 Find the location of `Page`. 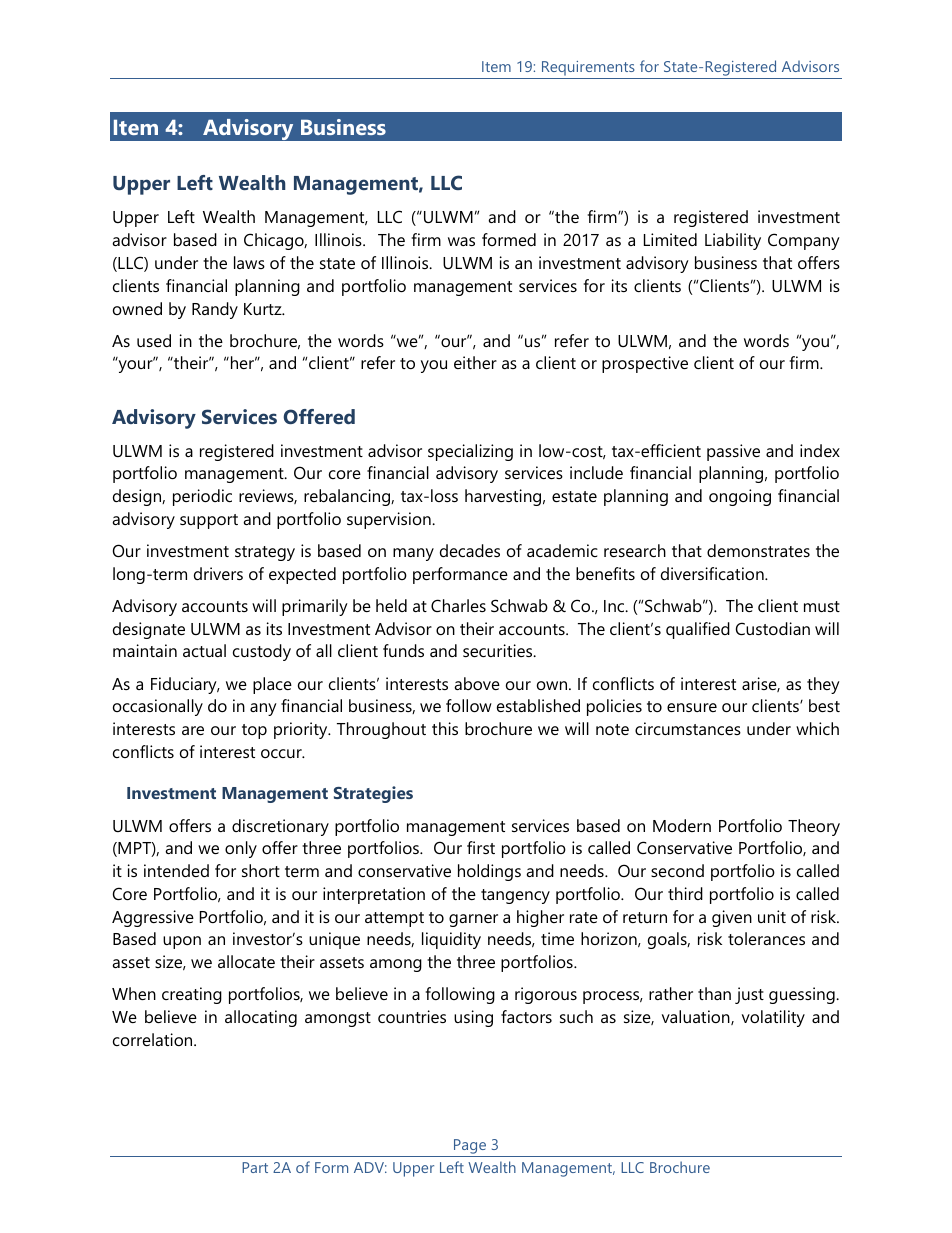

Page is located at coordinates (470, 1146).
